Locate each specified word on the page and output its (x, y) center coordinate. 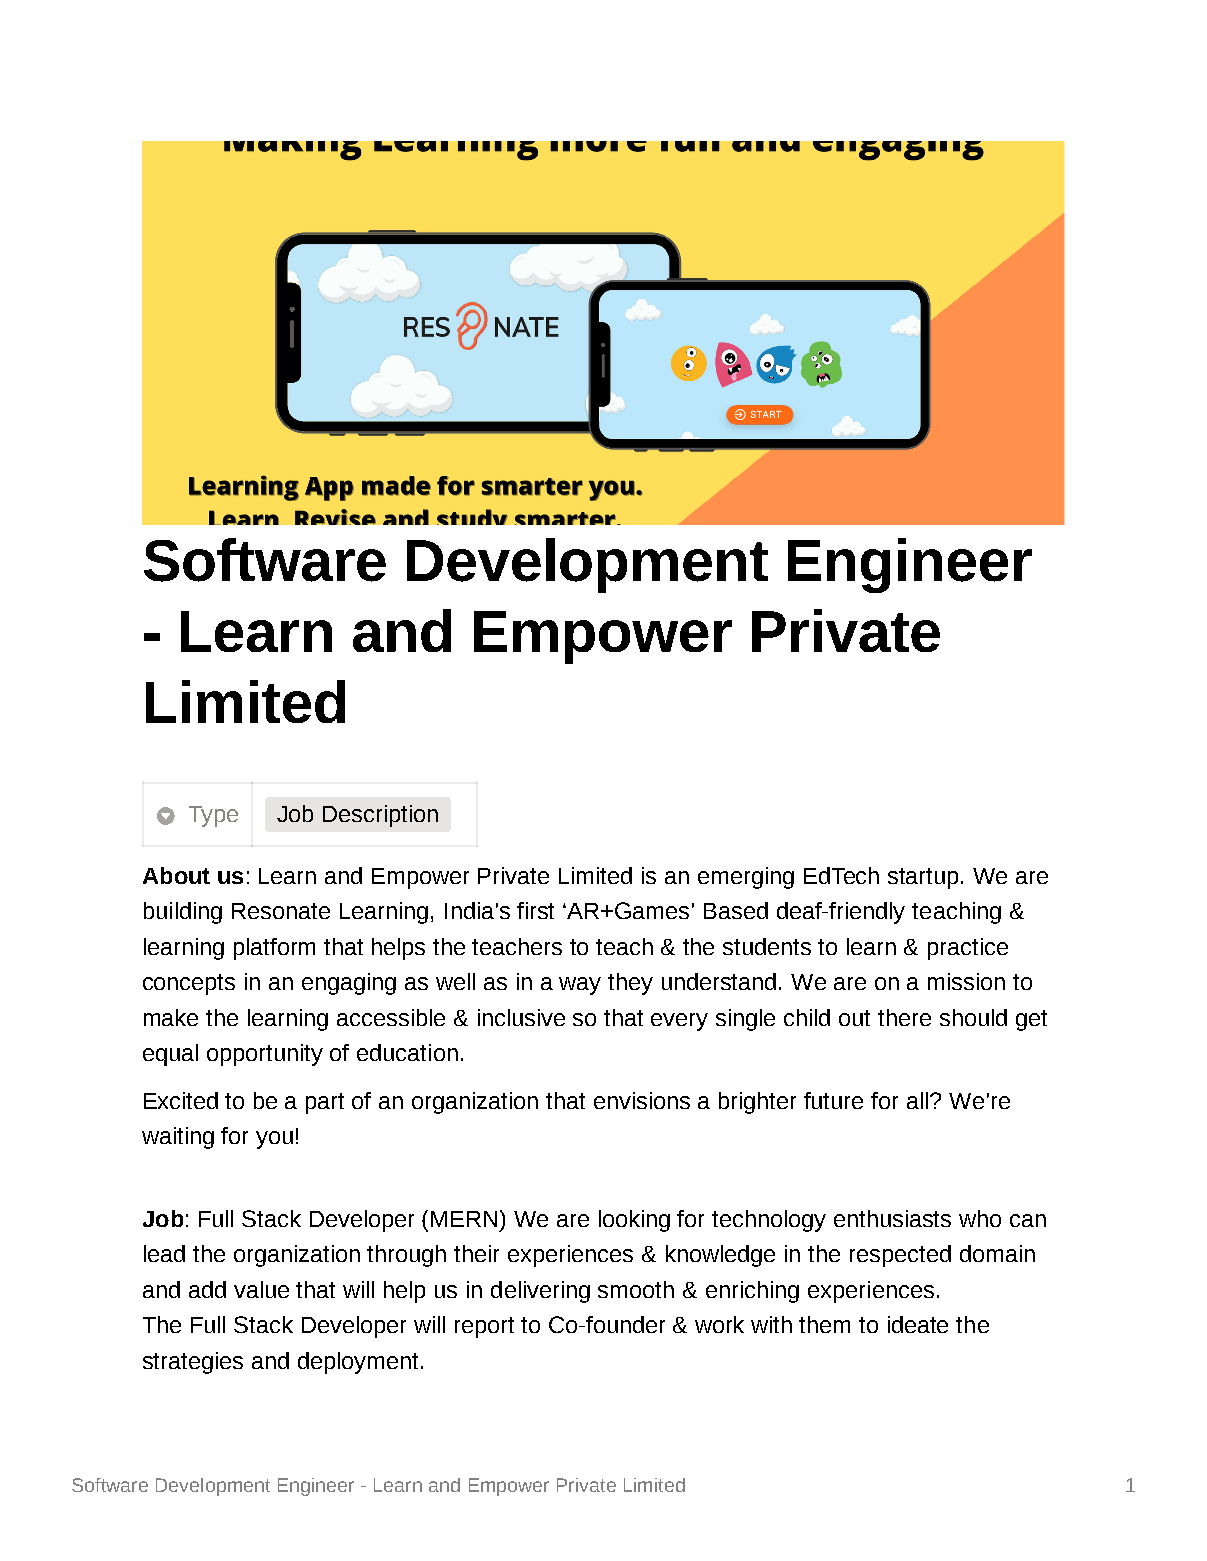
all (917, 1100)
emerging (746, 878)
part (325, 1103)
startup (925, 878)
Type (213, 816)
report (484, 1327)
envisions (642, 1100)
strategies (193, 1363)
